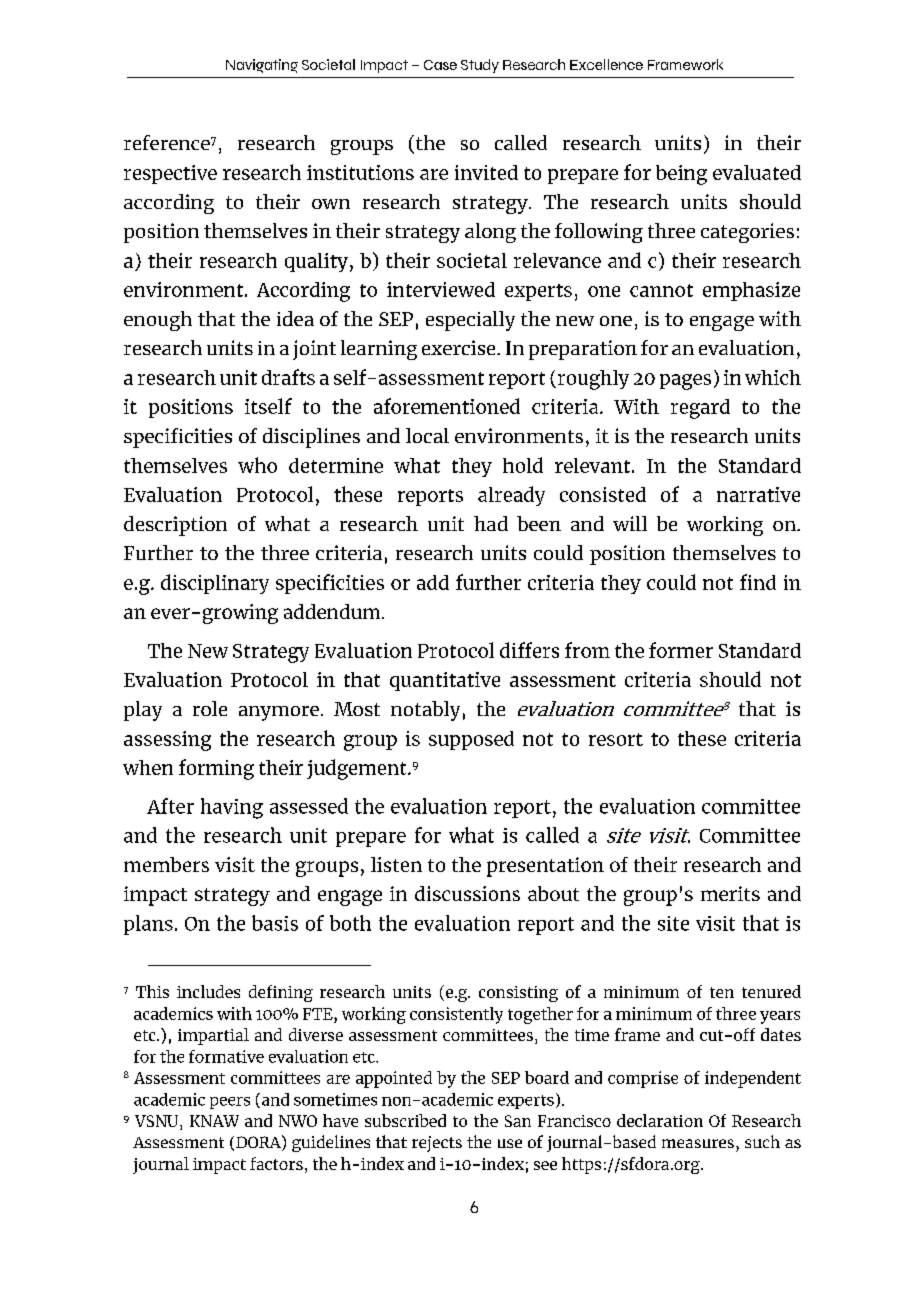 This image has width=924, height=1308. I want to click on former, so click(681, 650).
